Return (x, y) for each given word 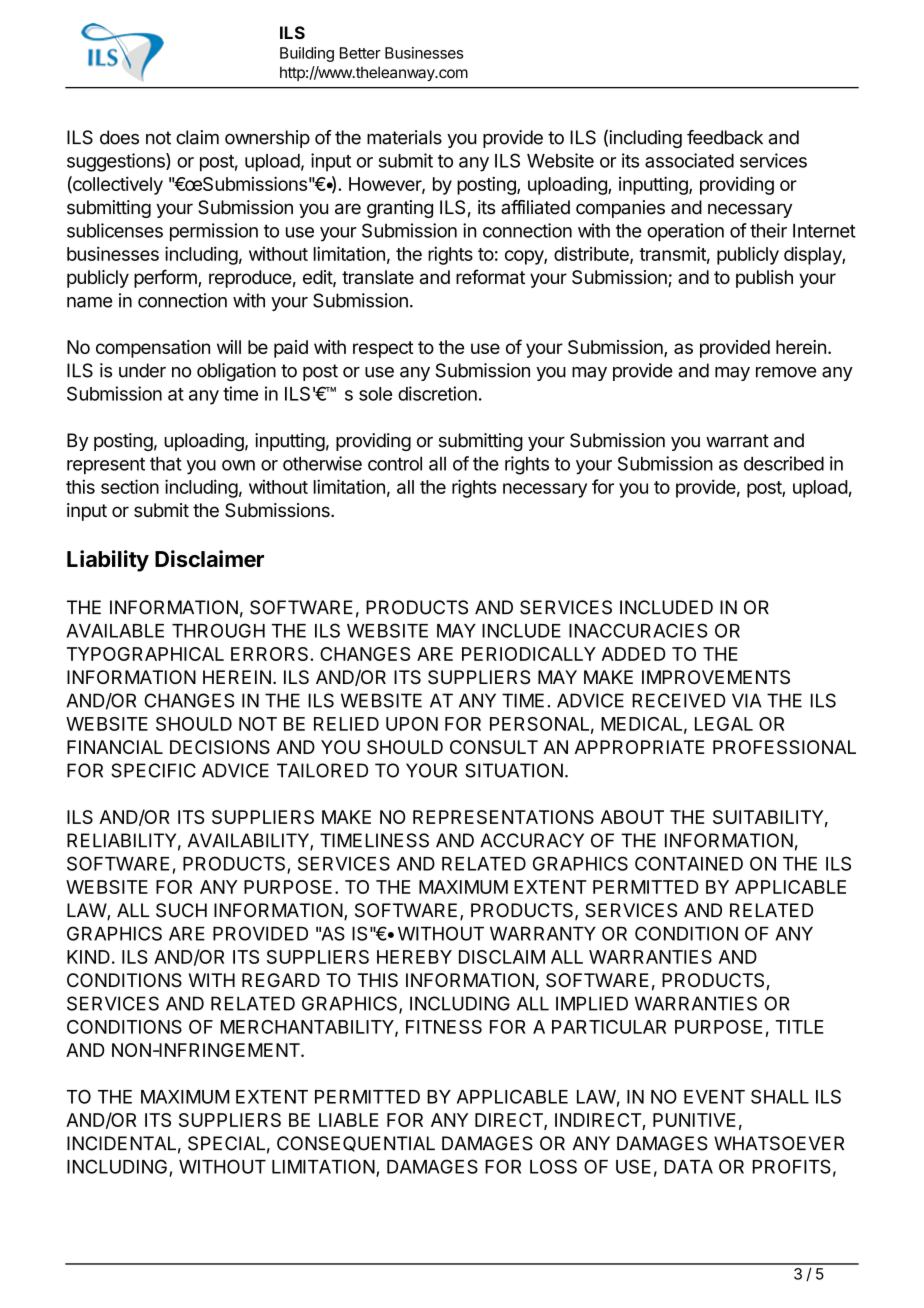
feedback (725, 137)
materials (404, 137)
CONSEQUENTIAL (356, 1144)
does (119, 137)
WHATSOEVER (779, 1143)
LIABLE (348, 1120)
